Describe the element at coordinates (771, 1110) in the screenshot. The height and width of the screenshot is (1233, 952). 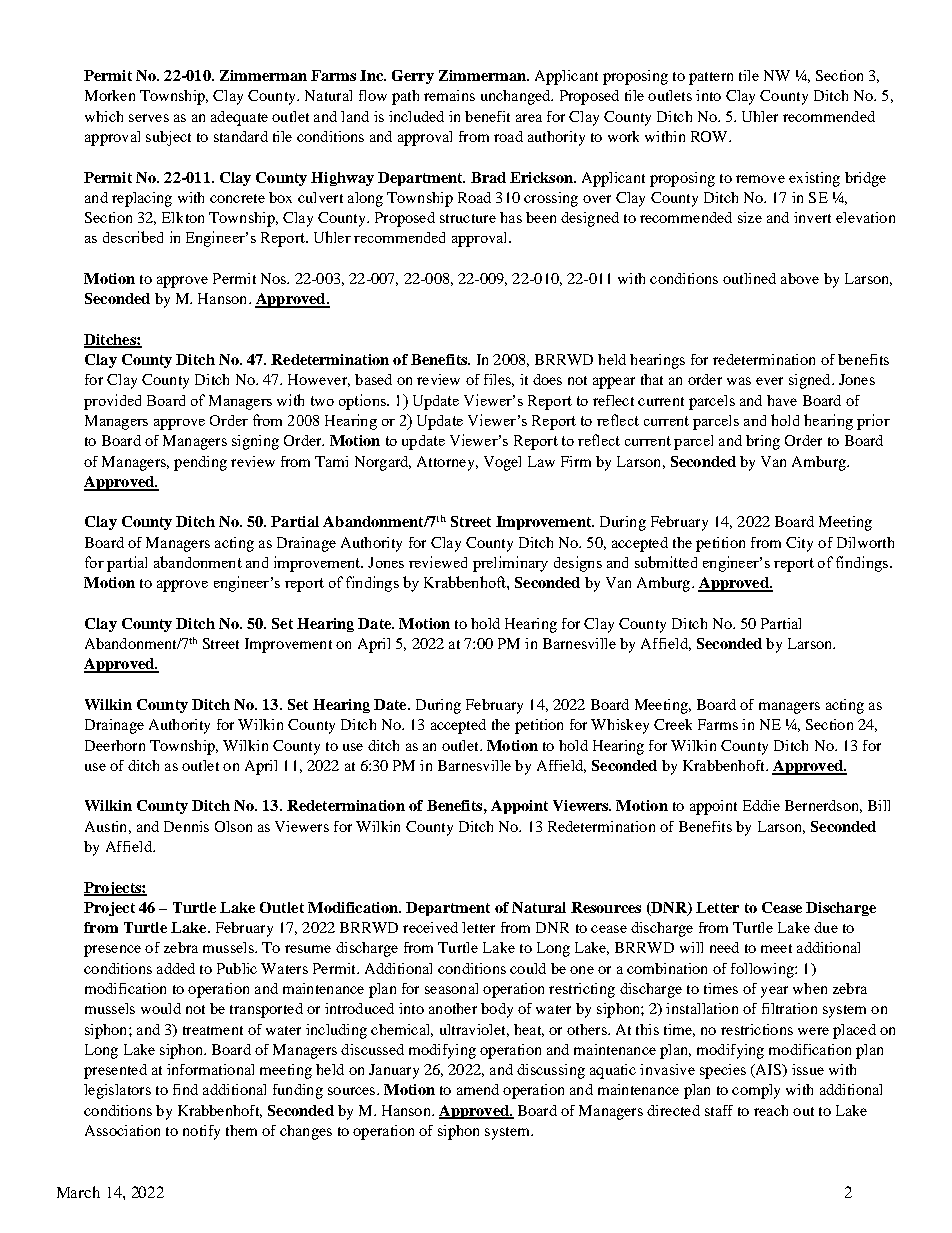
I see `reach` at that location.
